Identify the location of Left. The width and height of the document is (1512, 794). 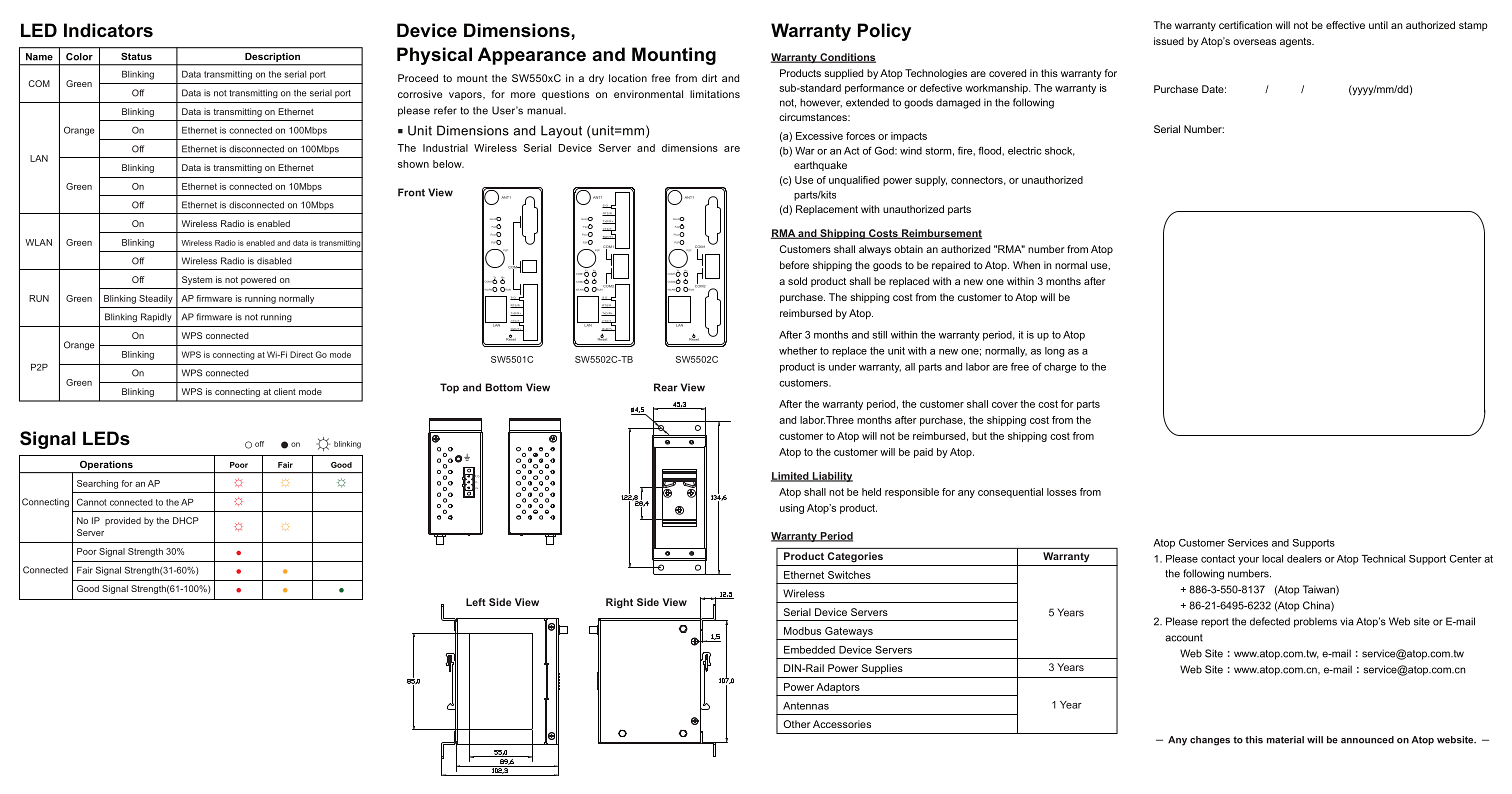
(476, 602).
